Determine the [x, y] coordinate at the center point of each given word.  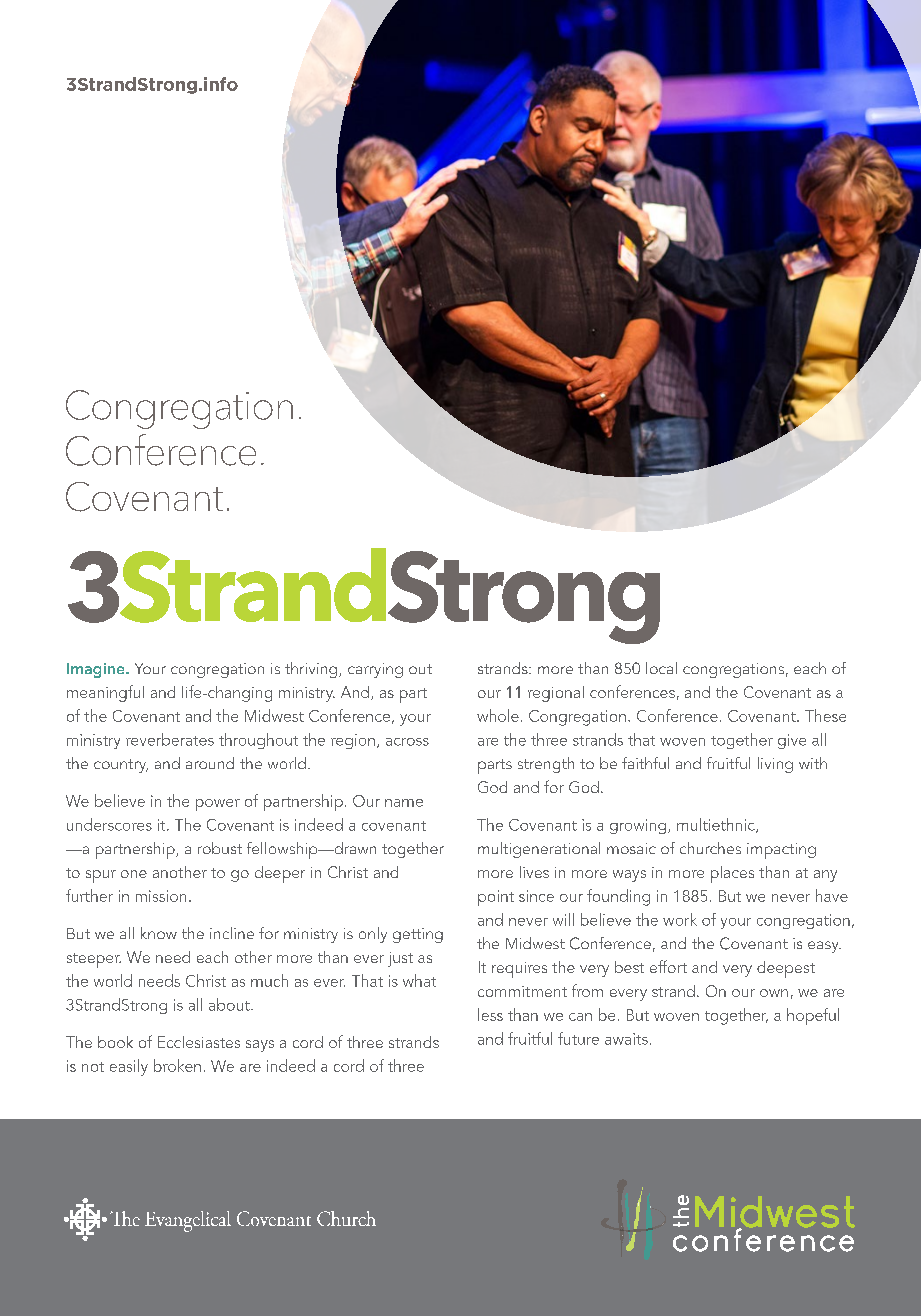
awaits [626, 1039]
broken [177, 1065]
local [661, 668]
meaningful [105, 693]
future [578, 1038]
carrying [375, 670]
